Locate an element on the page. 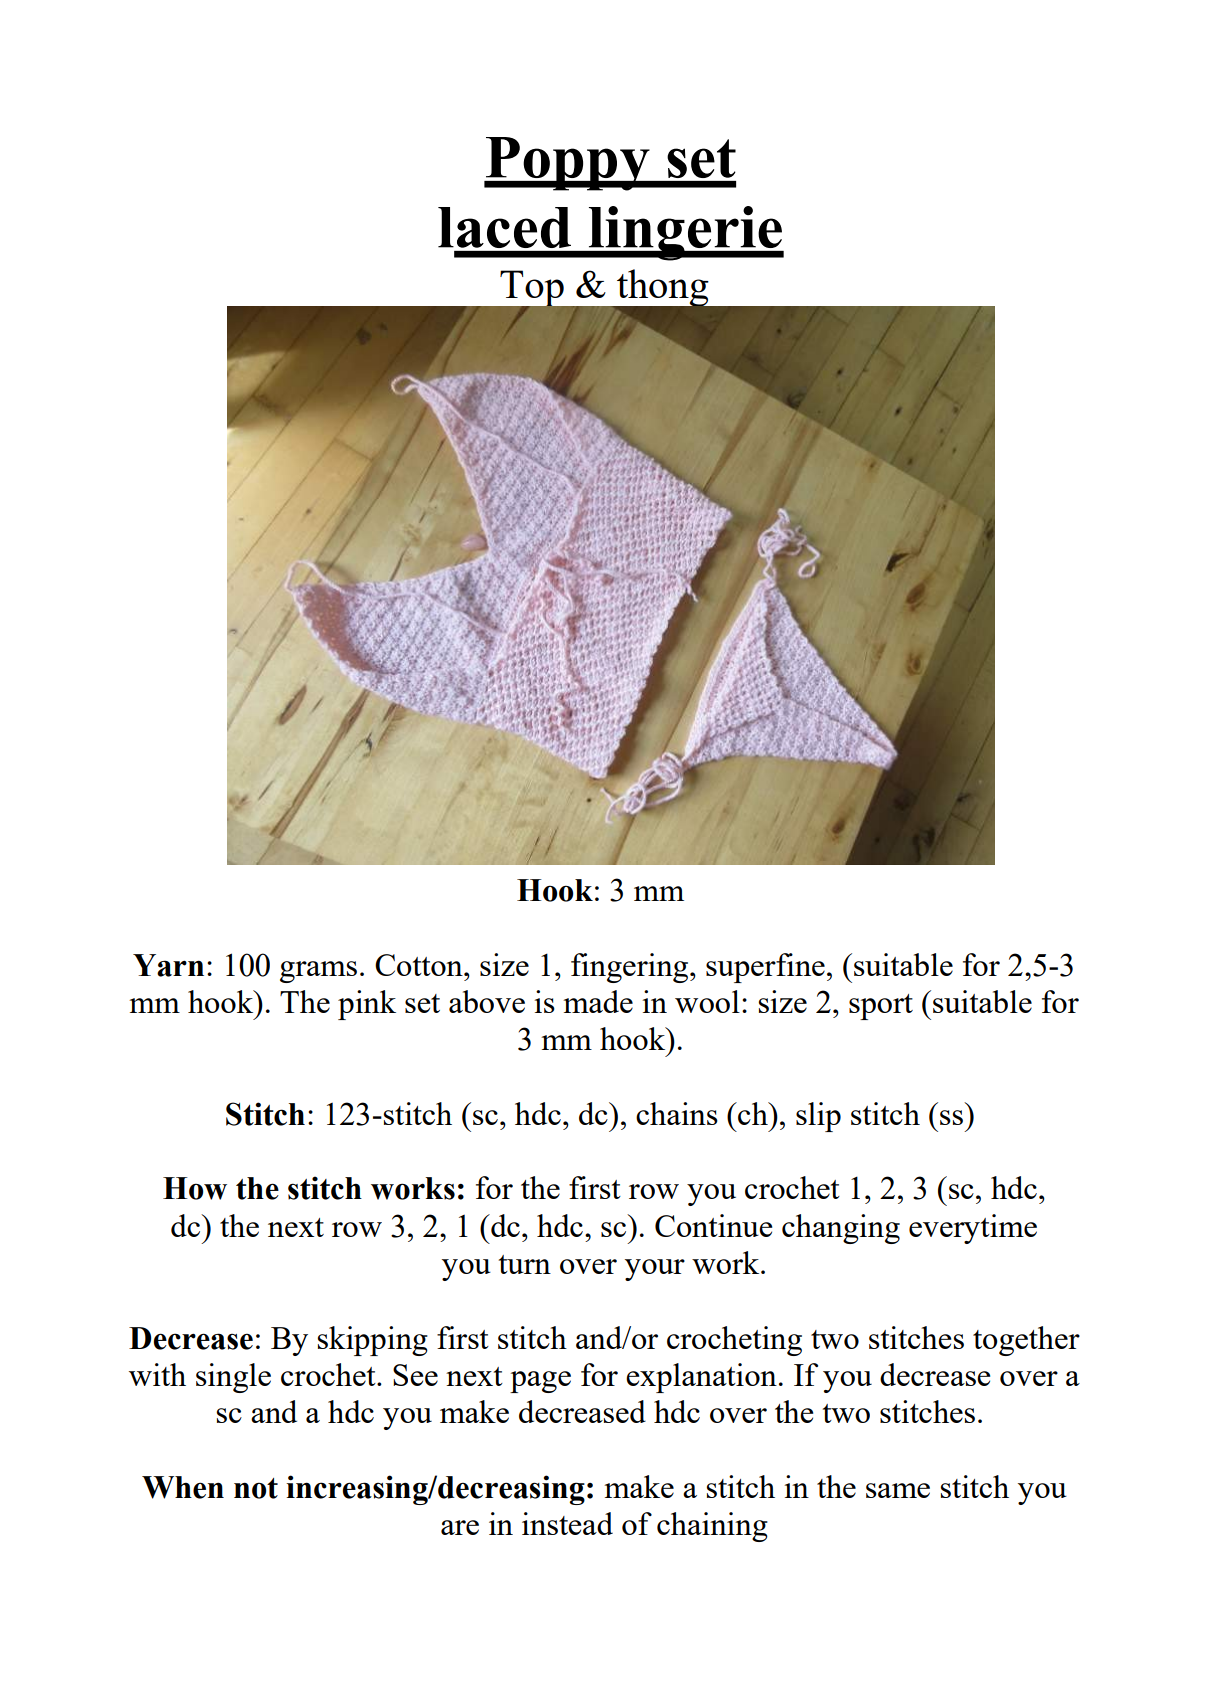  fingering is located at coordinates (631, 968).
